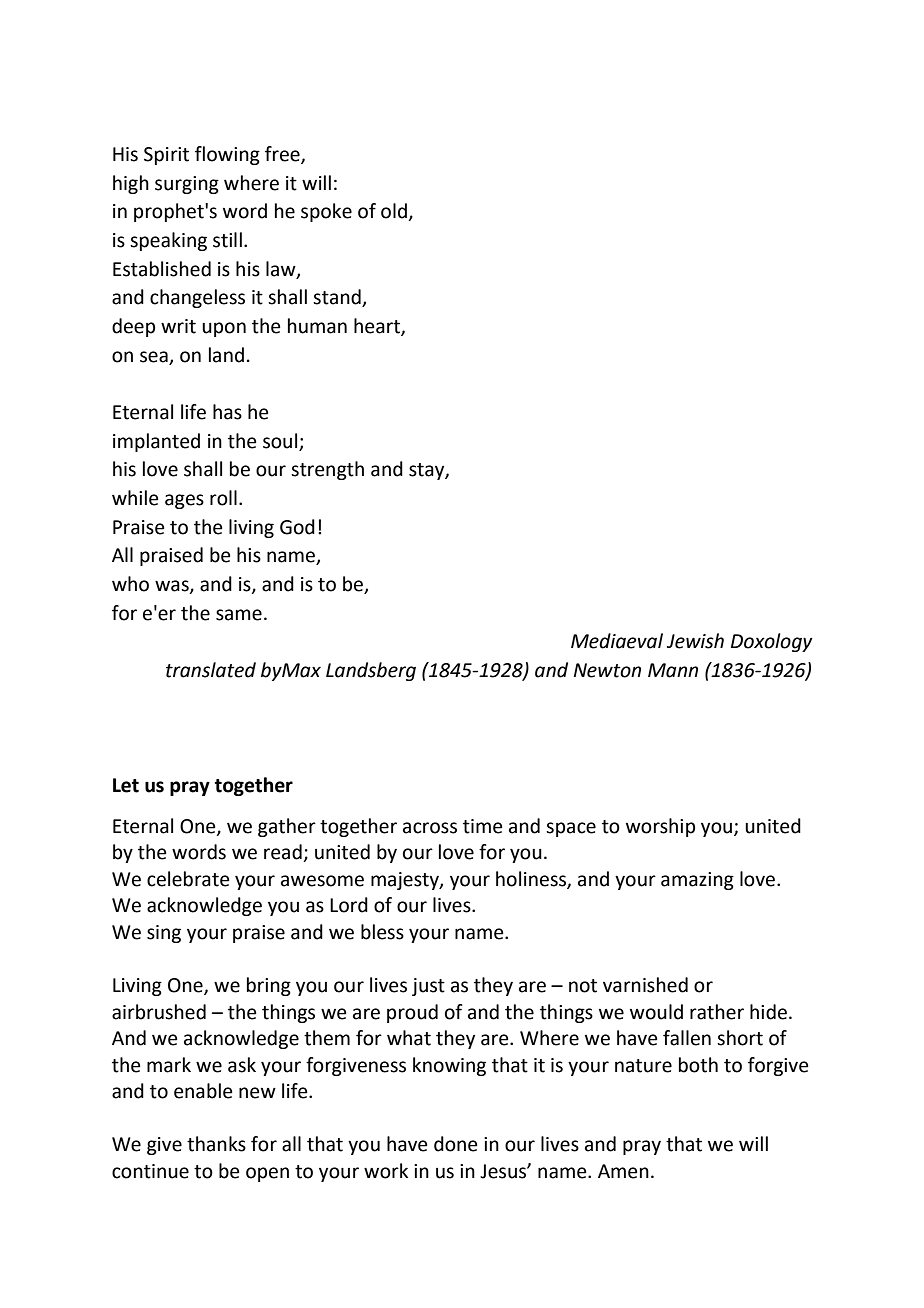  Describe the element at coordinates (326, 212) in the screenshot. I see `spoke` at that location.
